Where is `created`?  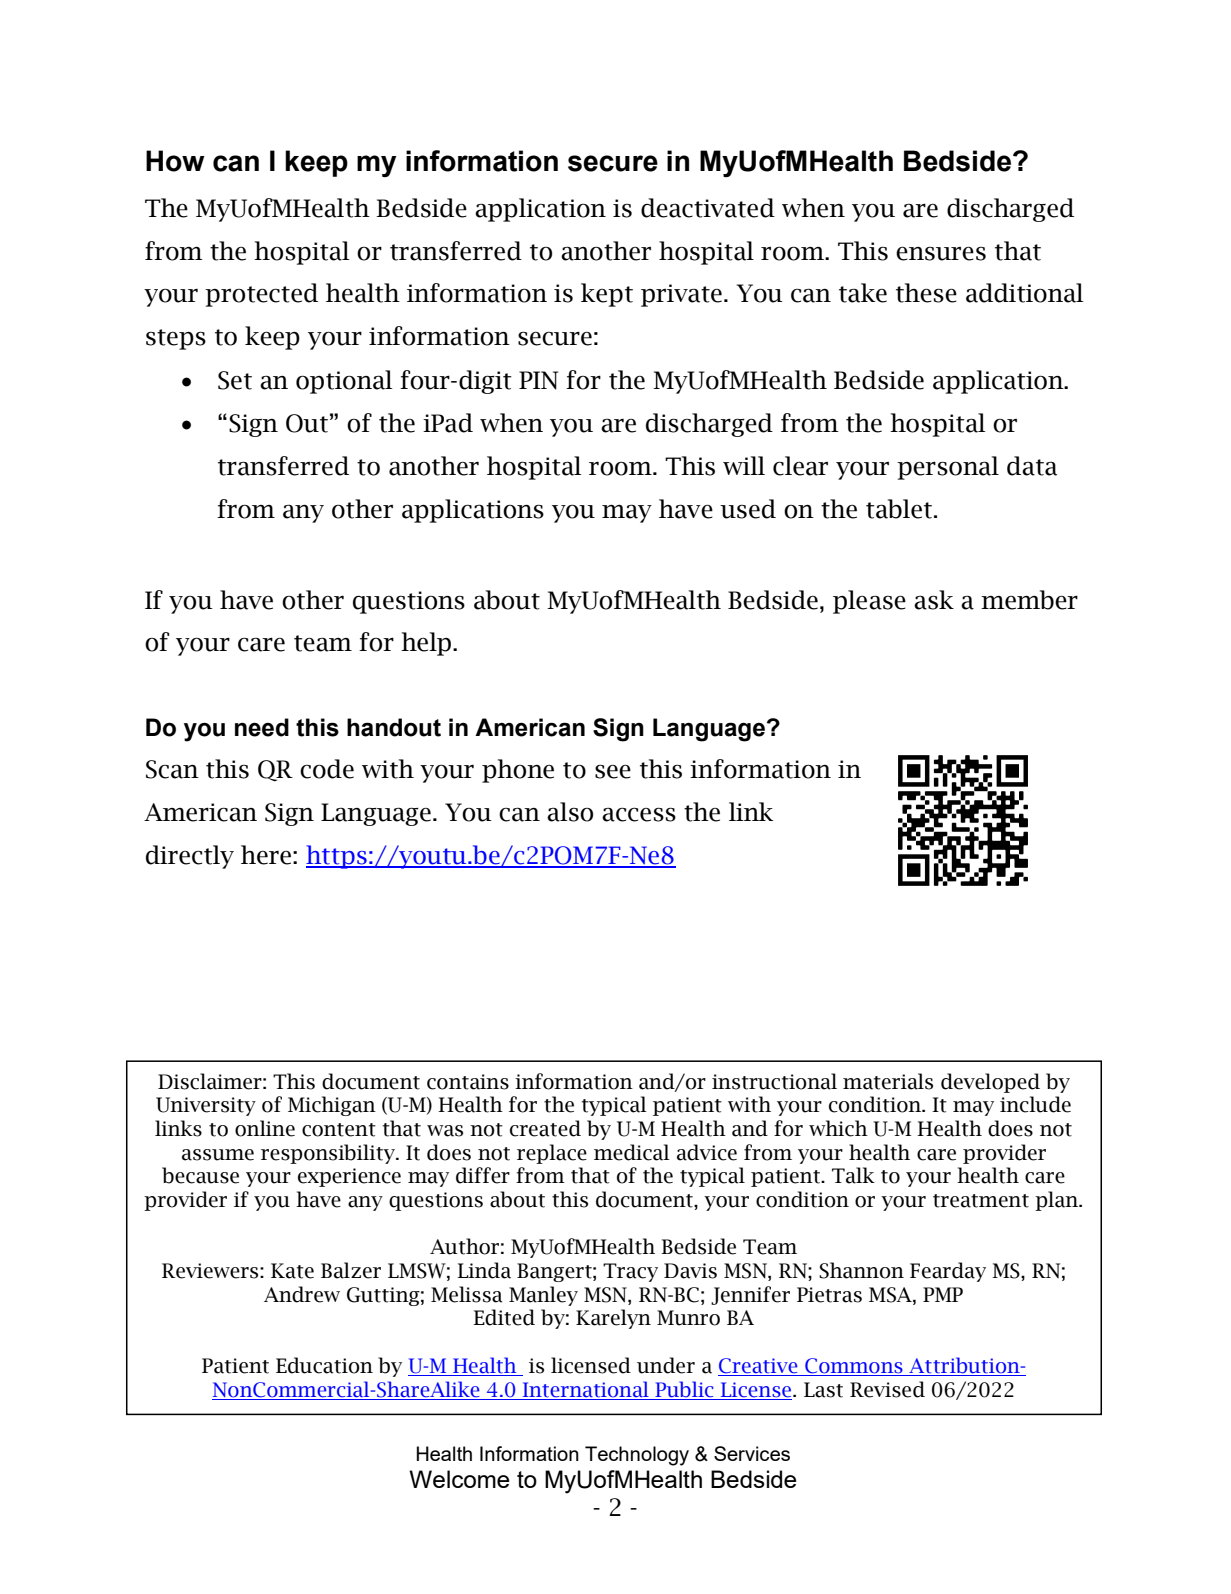
created is located at coordinates (545, 1128).
